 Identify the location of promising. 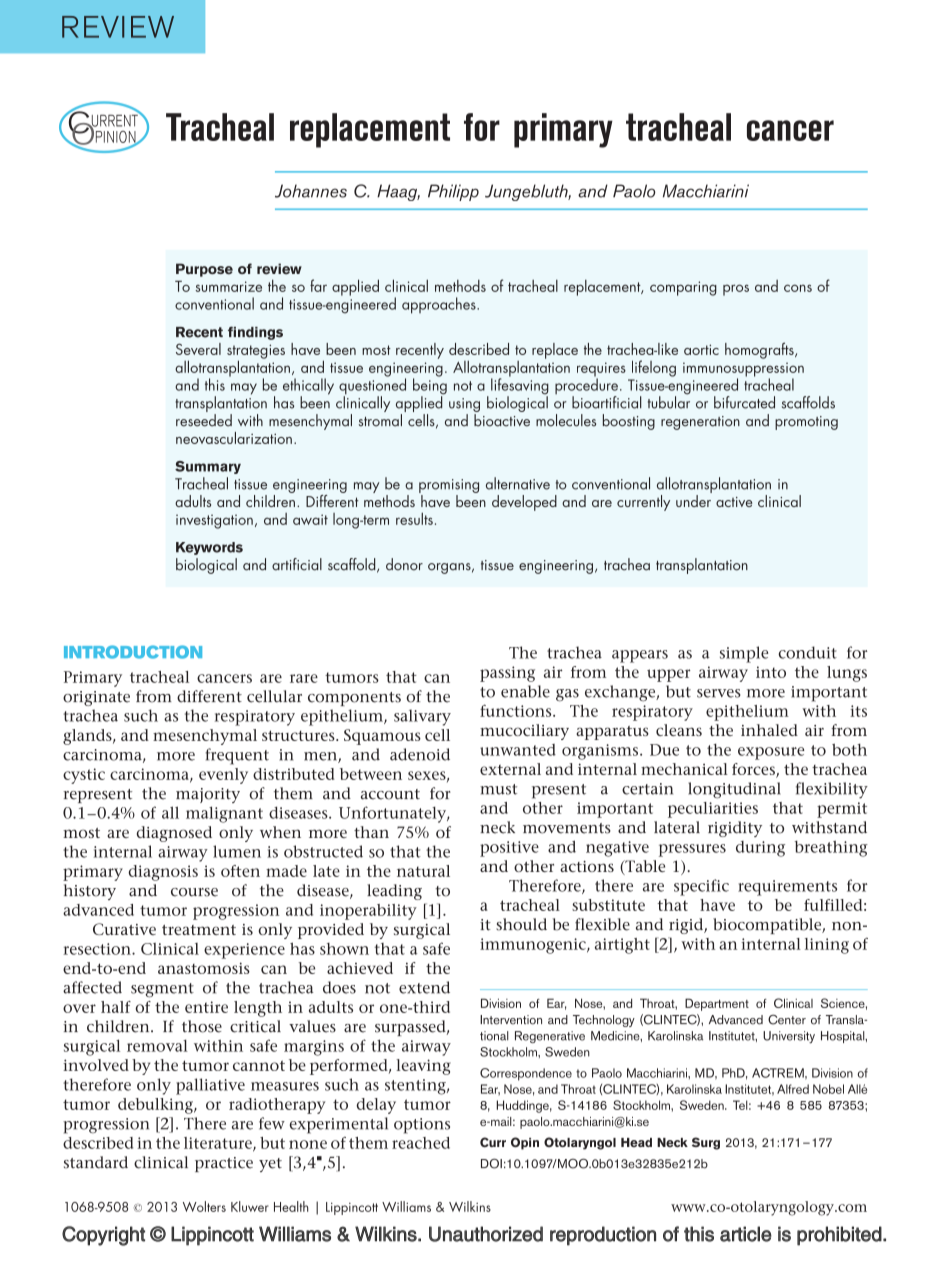
(449, 486).
